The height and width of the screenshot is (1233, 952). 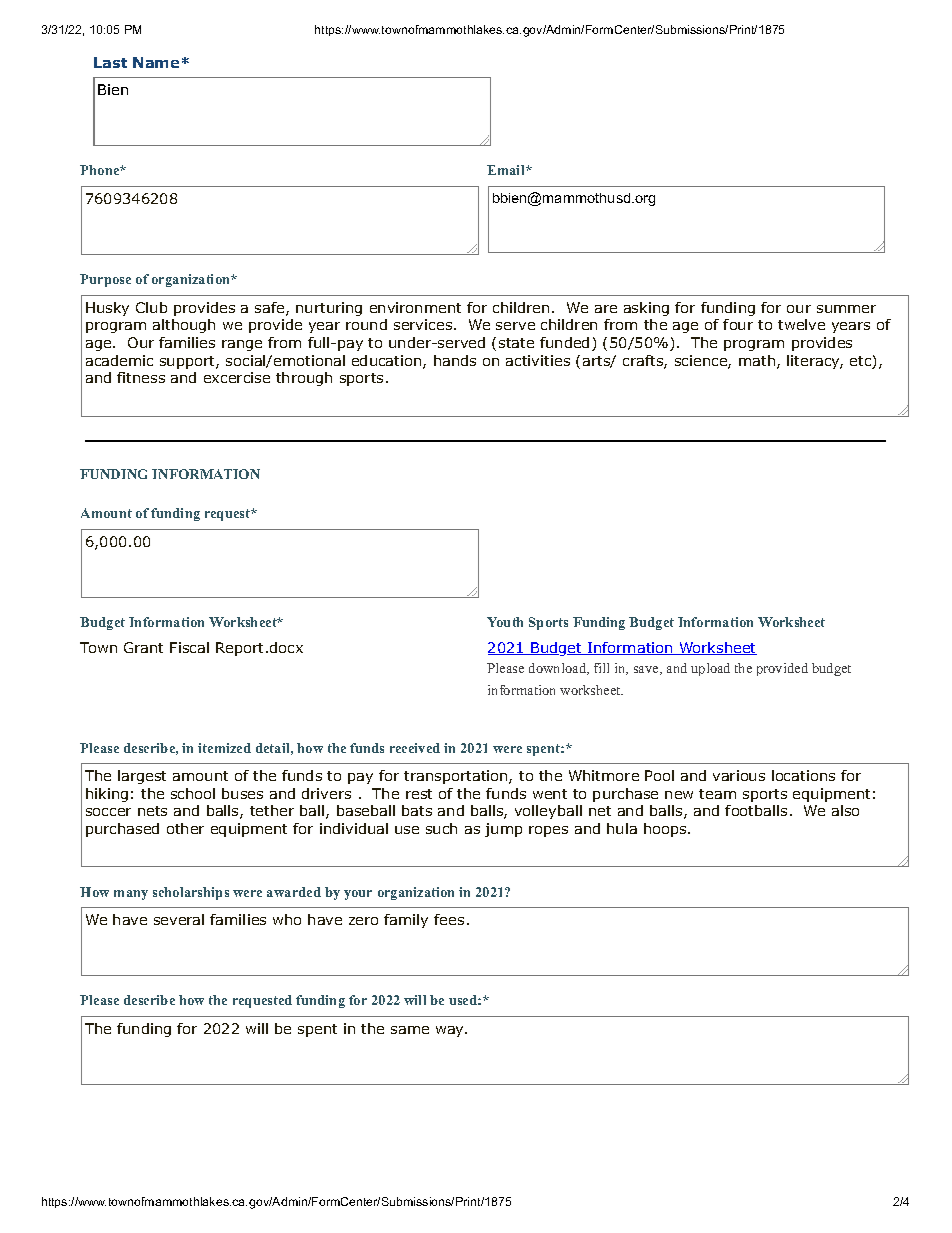 I want to click on various, so click(x=739, y=775).
